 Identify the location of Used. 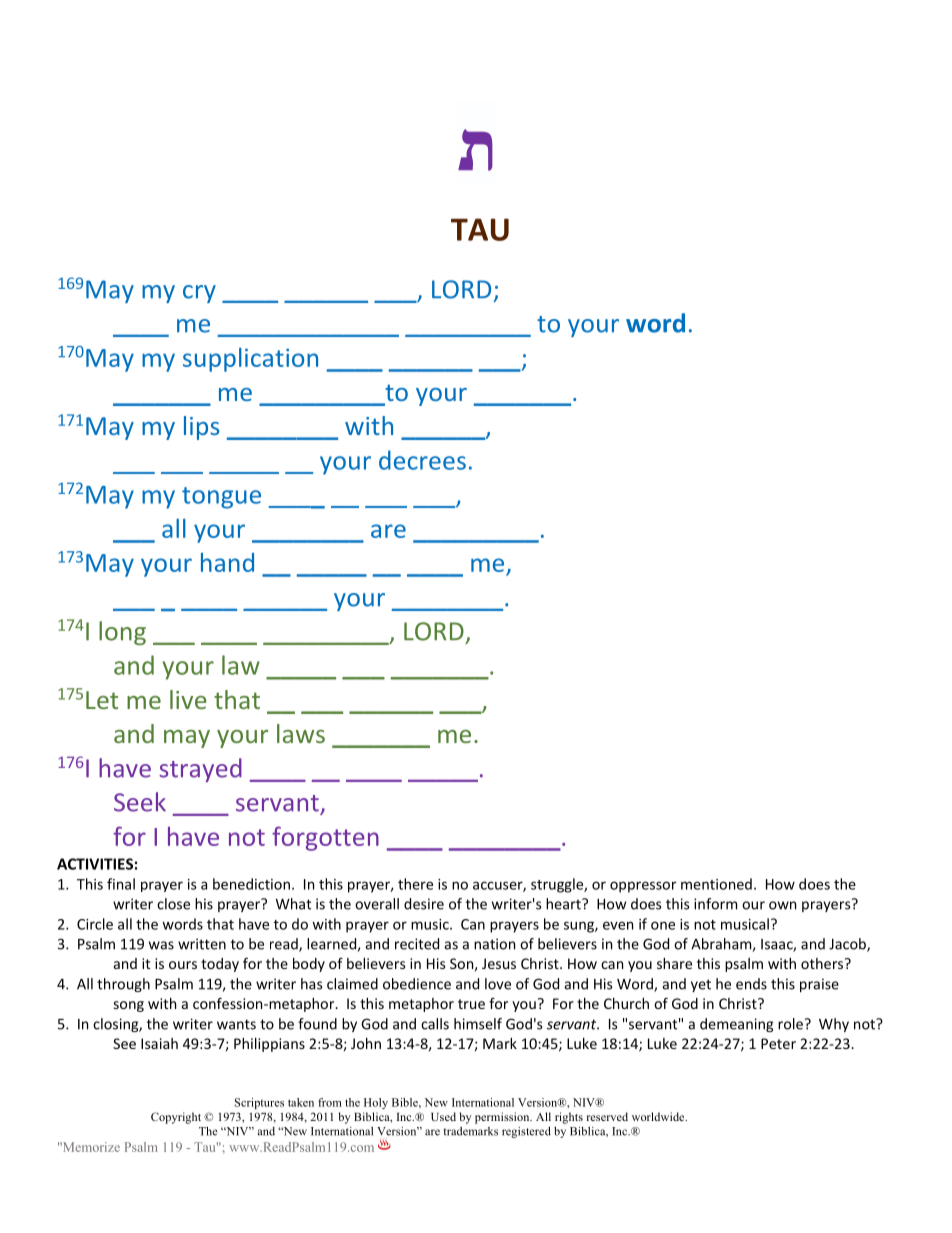
(443, 1116).
